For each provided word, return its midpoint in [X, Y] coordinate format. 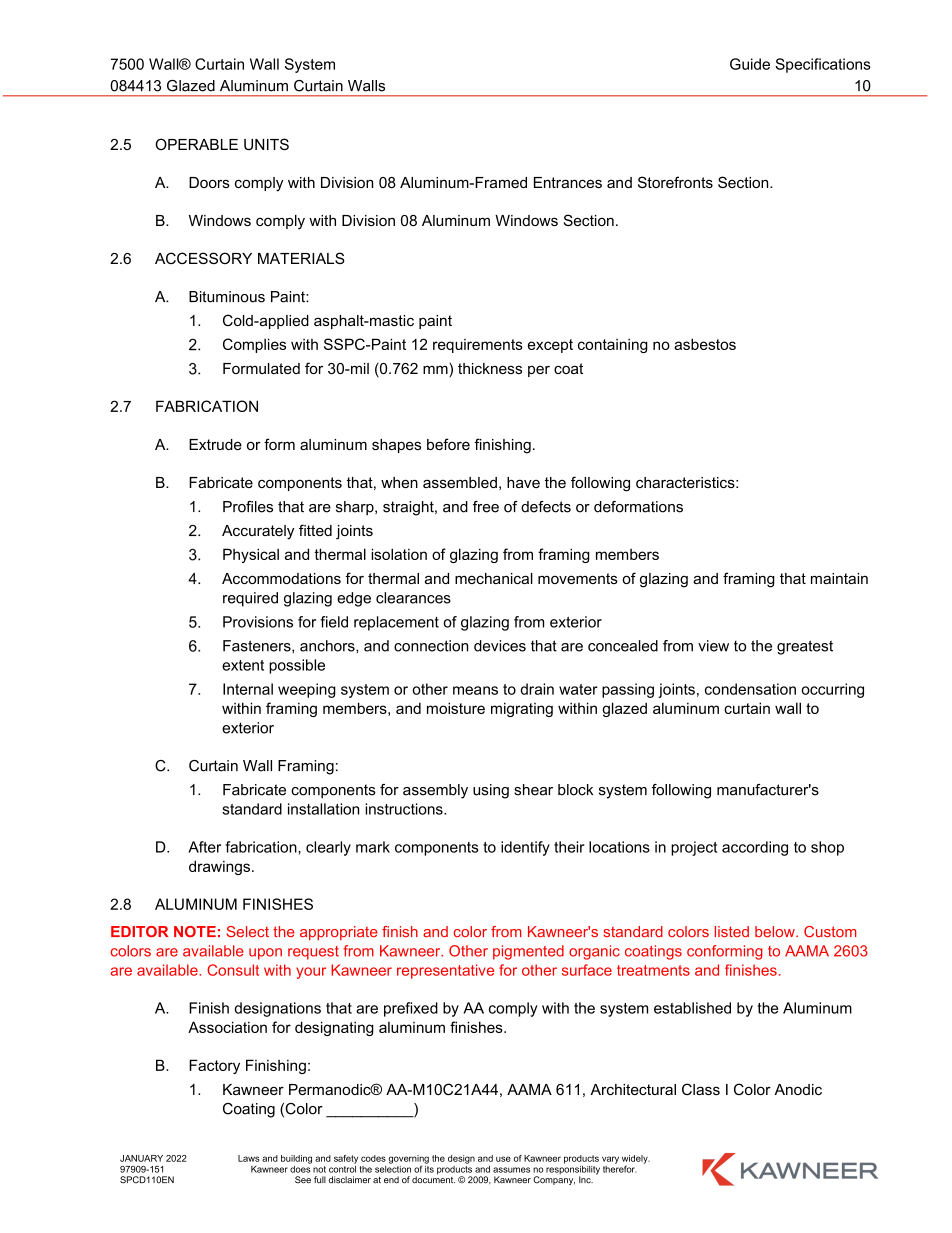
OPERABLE [196, 144]
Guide [750, 64]
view [713, 646]
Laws [249, 1158]
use [503, 1159]
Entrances [568, 182]
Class [701, 1089]
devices [500, 646]
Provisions [258, 622]
